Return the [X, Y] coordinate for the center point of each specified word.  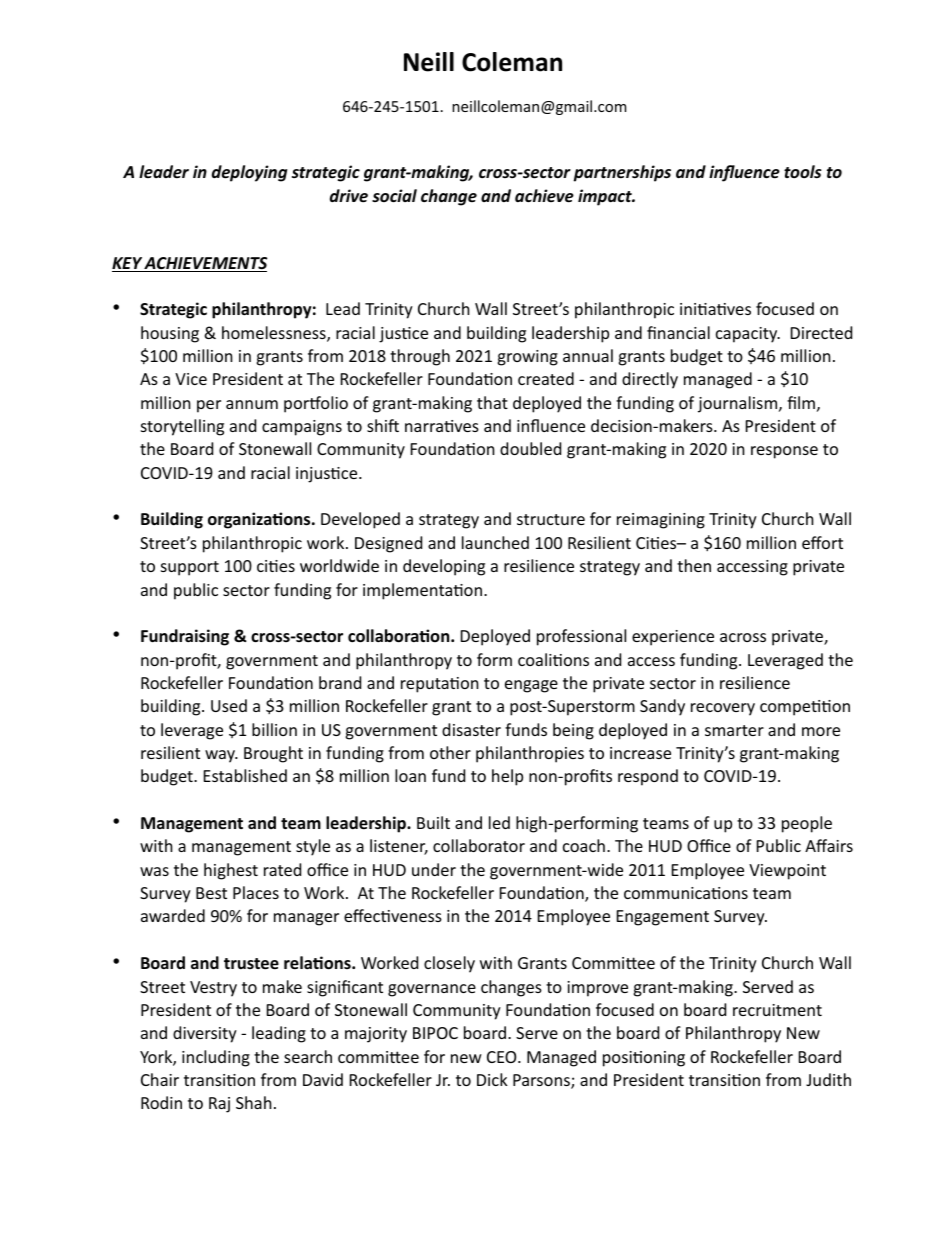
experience [673, 638]
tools [803, 172]
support [190, 568]
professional [581, 637]
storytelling [182, 427]
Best [211, 893]
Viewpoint [787, 872]
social [394, 195]
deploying [249, 173]
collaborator [479, 845]
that [492, 402]
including [216, 1058]
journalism [739, 404]
